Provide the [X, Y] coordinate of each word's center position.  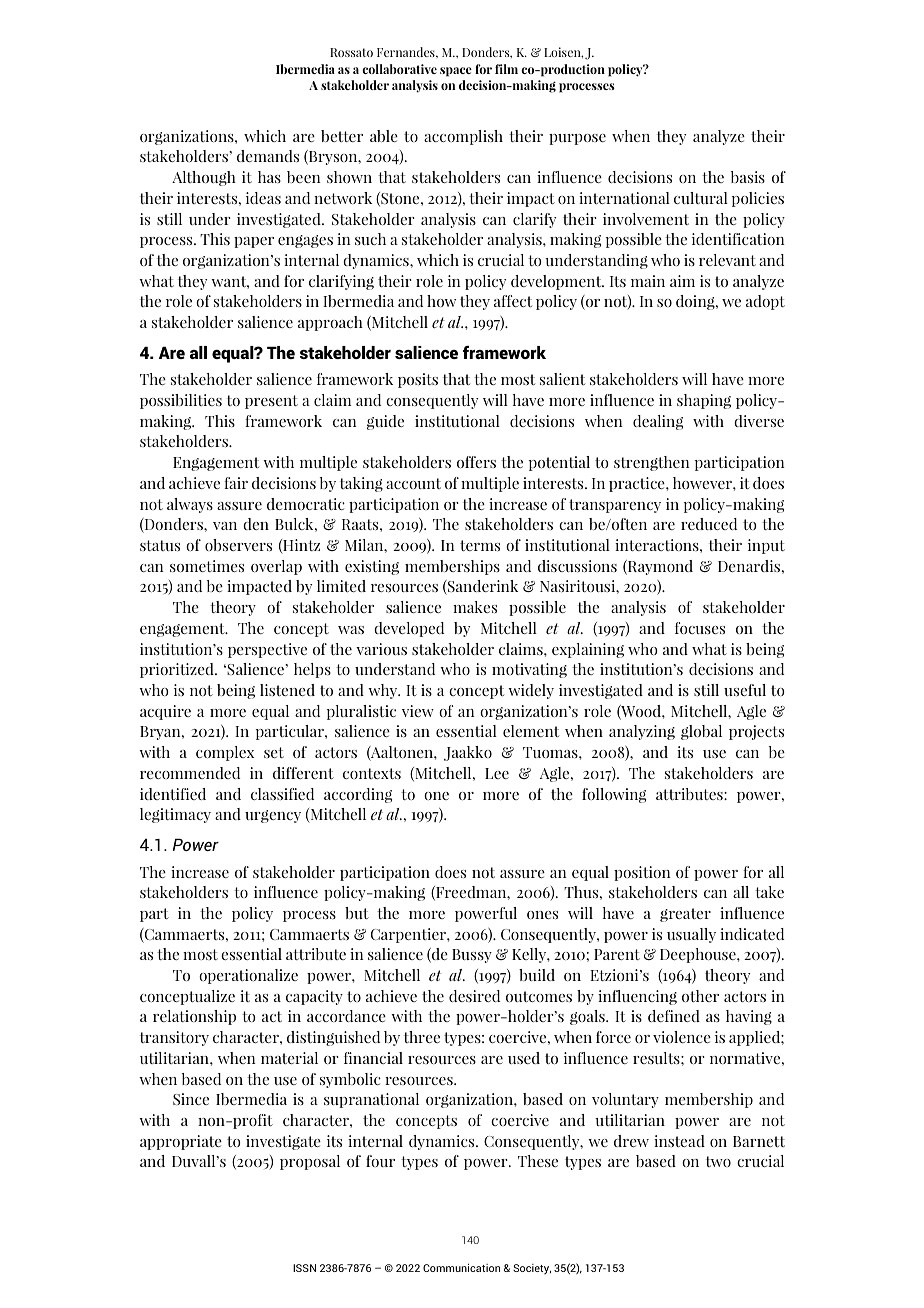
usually [691, 935]
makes [475, 607]
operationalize [248, 976]
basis [748, 177]
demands [268, 156]
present [271, 402]
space [456, 72]
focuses [700, 628]
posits [418, 380]
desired [474, 996]
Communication [461, 1267]
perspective [267, 650]
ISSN [304, 1268]
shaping [704, 401]
